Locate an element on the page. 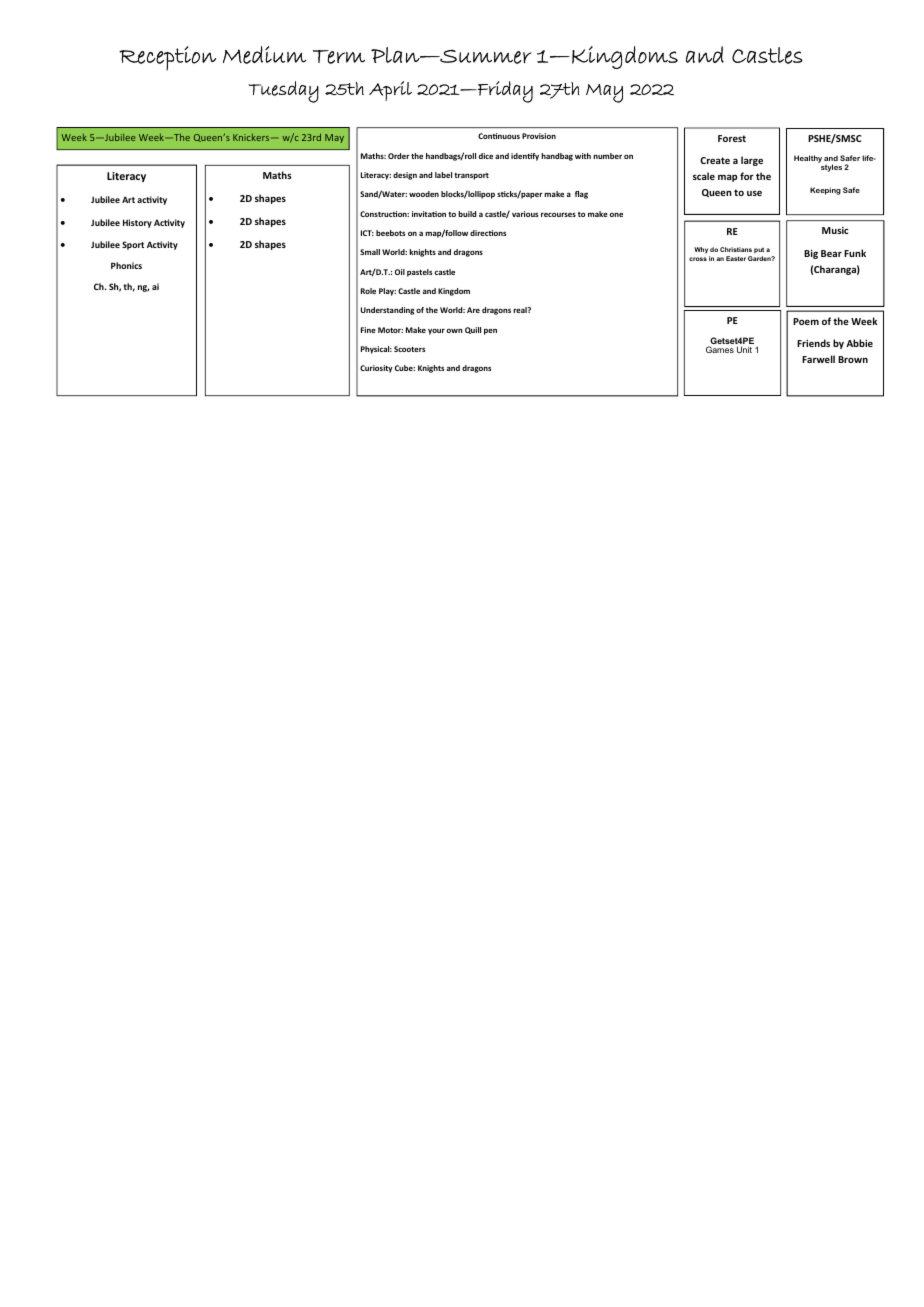 This document has height=1307, width=924. Easter is located at coordinates (736, 258).
